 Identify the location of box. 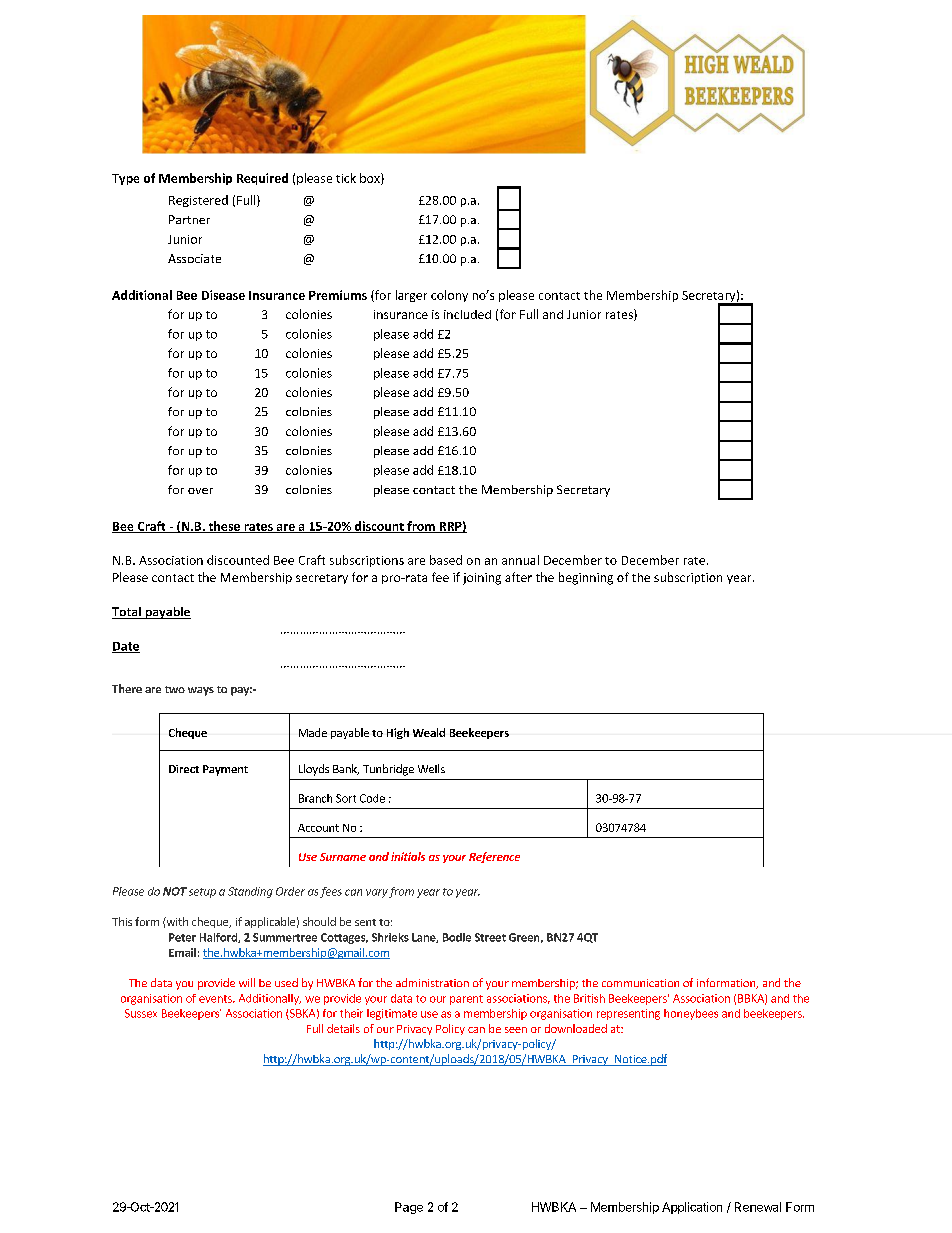
(371, 179).
